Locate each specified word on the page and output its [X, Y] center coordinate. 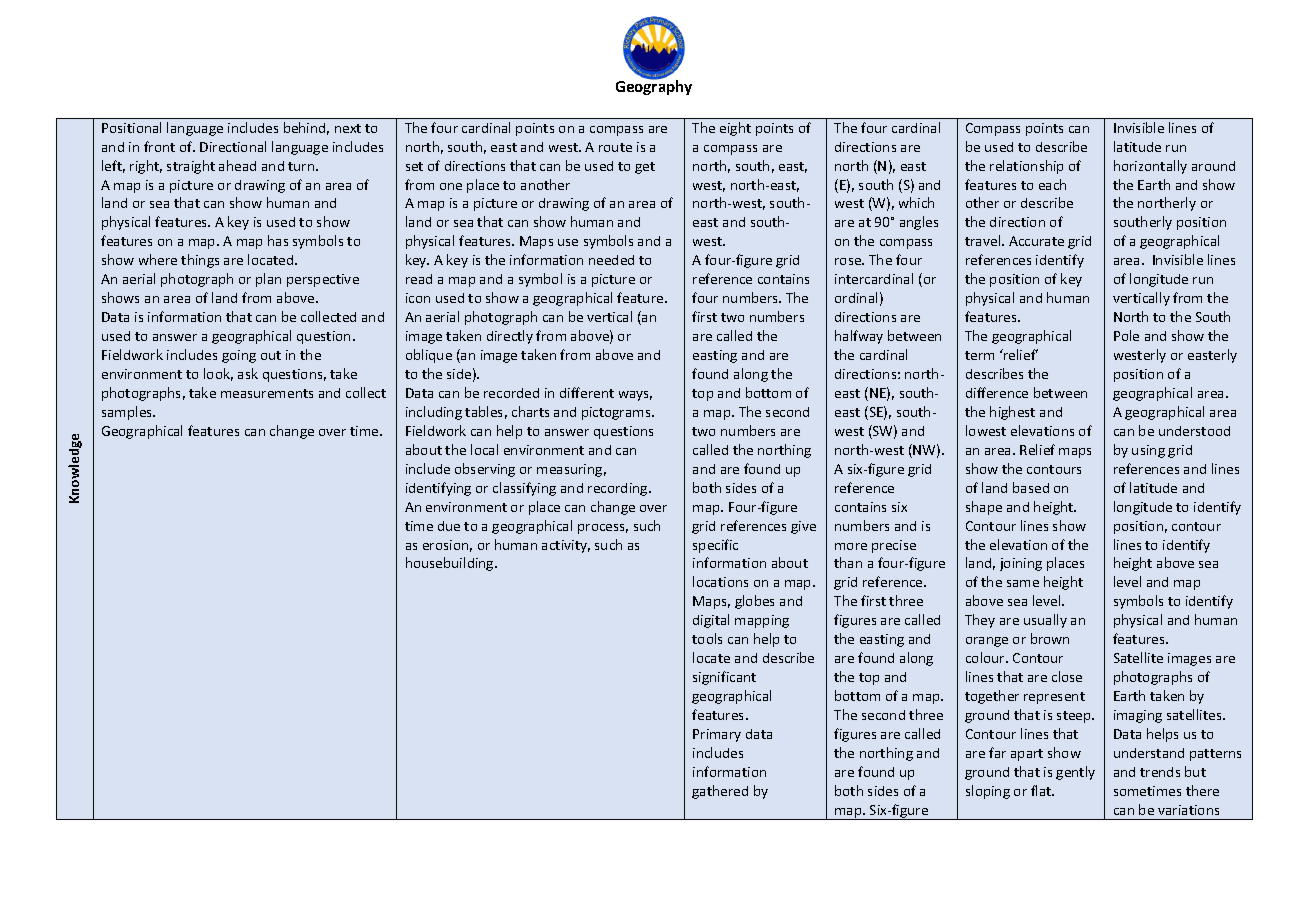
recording [619, 489]
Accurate [1036, 241]
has [278, 240]
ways [635, 396]
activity [566, 546]
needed [611, 260]
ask [248, 373]
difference [997, 392]
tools [707, 638]
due [449, 526]
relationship [1026, 167]
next [348, 128]
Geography [654, 86]
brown [1050, 638]
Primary [717, 735]
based [1031, 487]
